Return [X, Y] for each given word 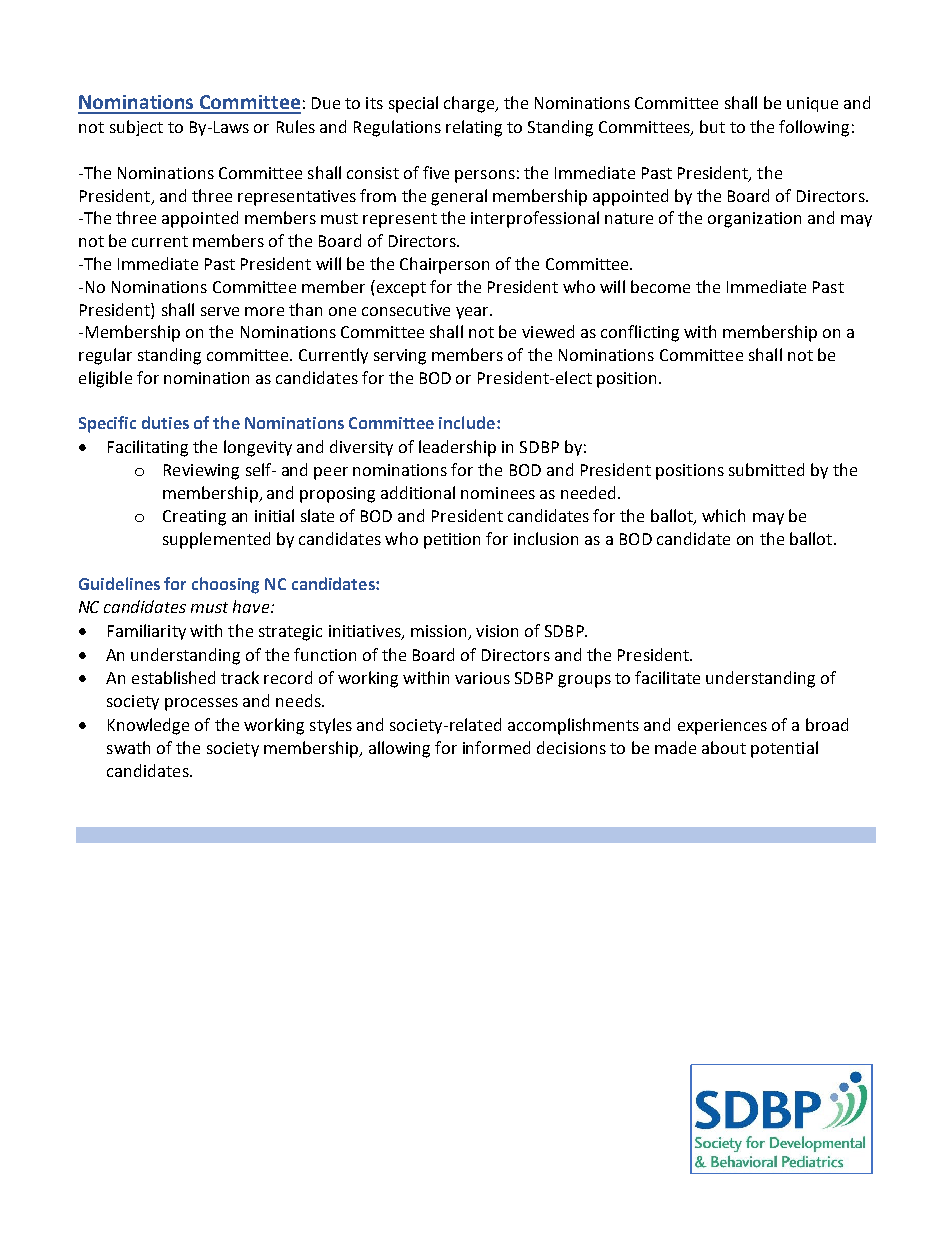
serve [220, 311]
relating [474, 128]
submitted [766, 469]
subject [136, 128]
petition [452, 541]
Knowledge [148, 726]
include [467, 422]
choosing [225, 585]
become [660, 286]
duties [165, 422]
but [712, 126]
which [723, 515]
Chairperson [444, 265]
